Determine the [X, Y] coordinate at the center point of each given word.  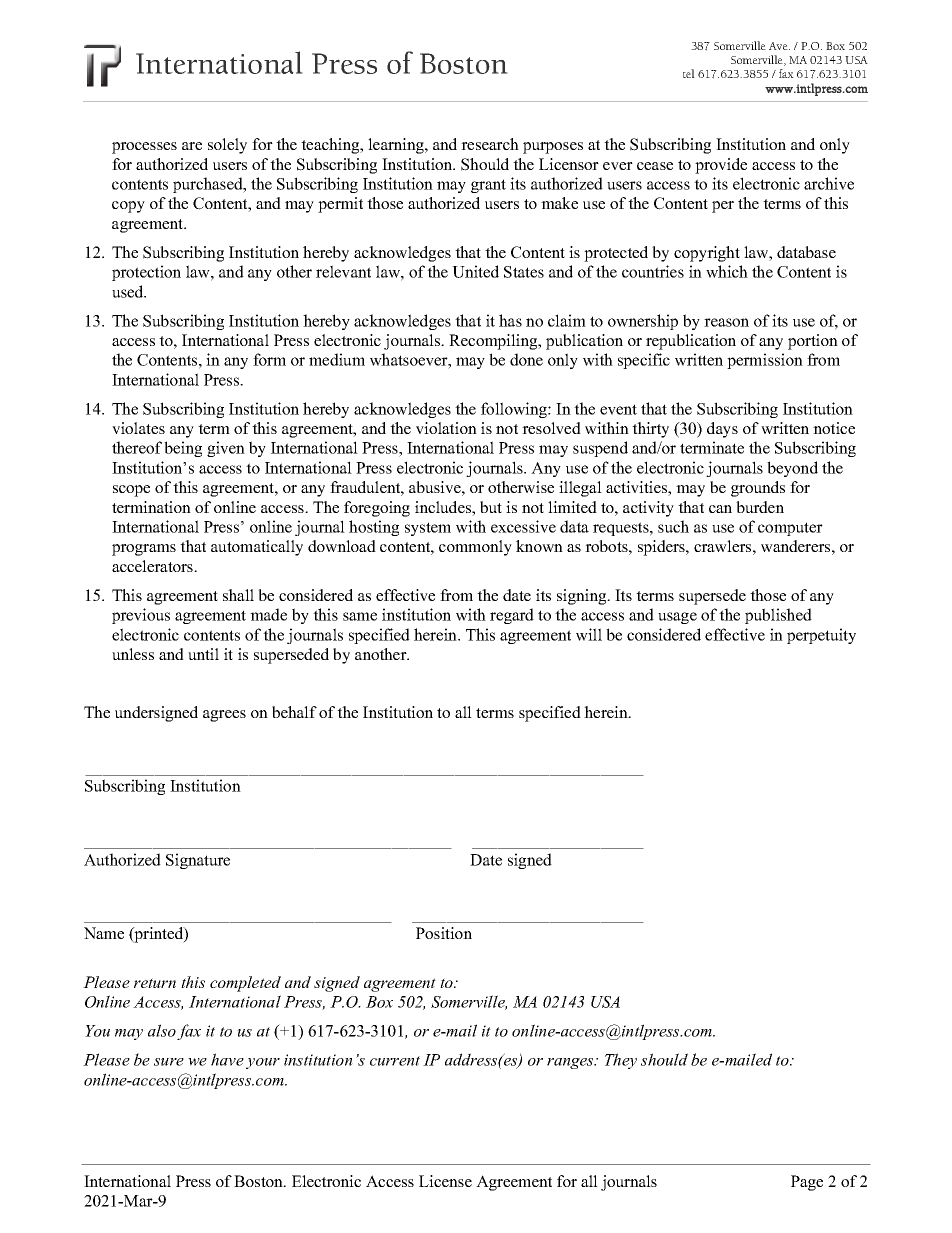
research [490, 144]
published [778, 616]
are [192, 146]
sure [169, 1062]
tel [689, 73]
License [445, 1181]
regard [512, 616]
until [203, 654]
